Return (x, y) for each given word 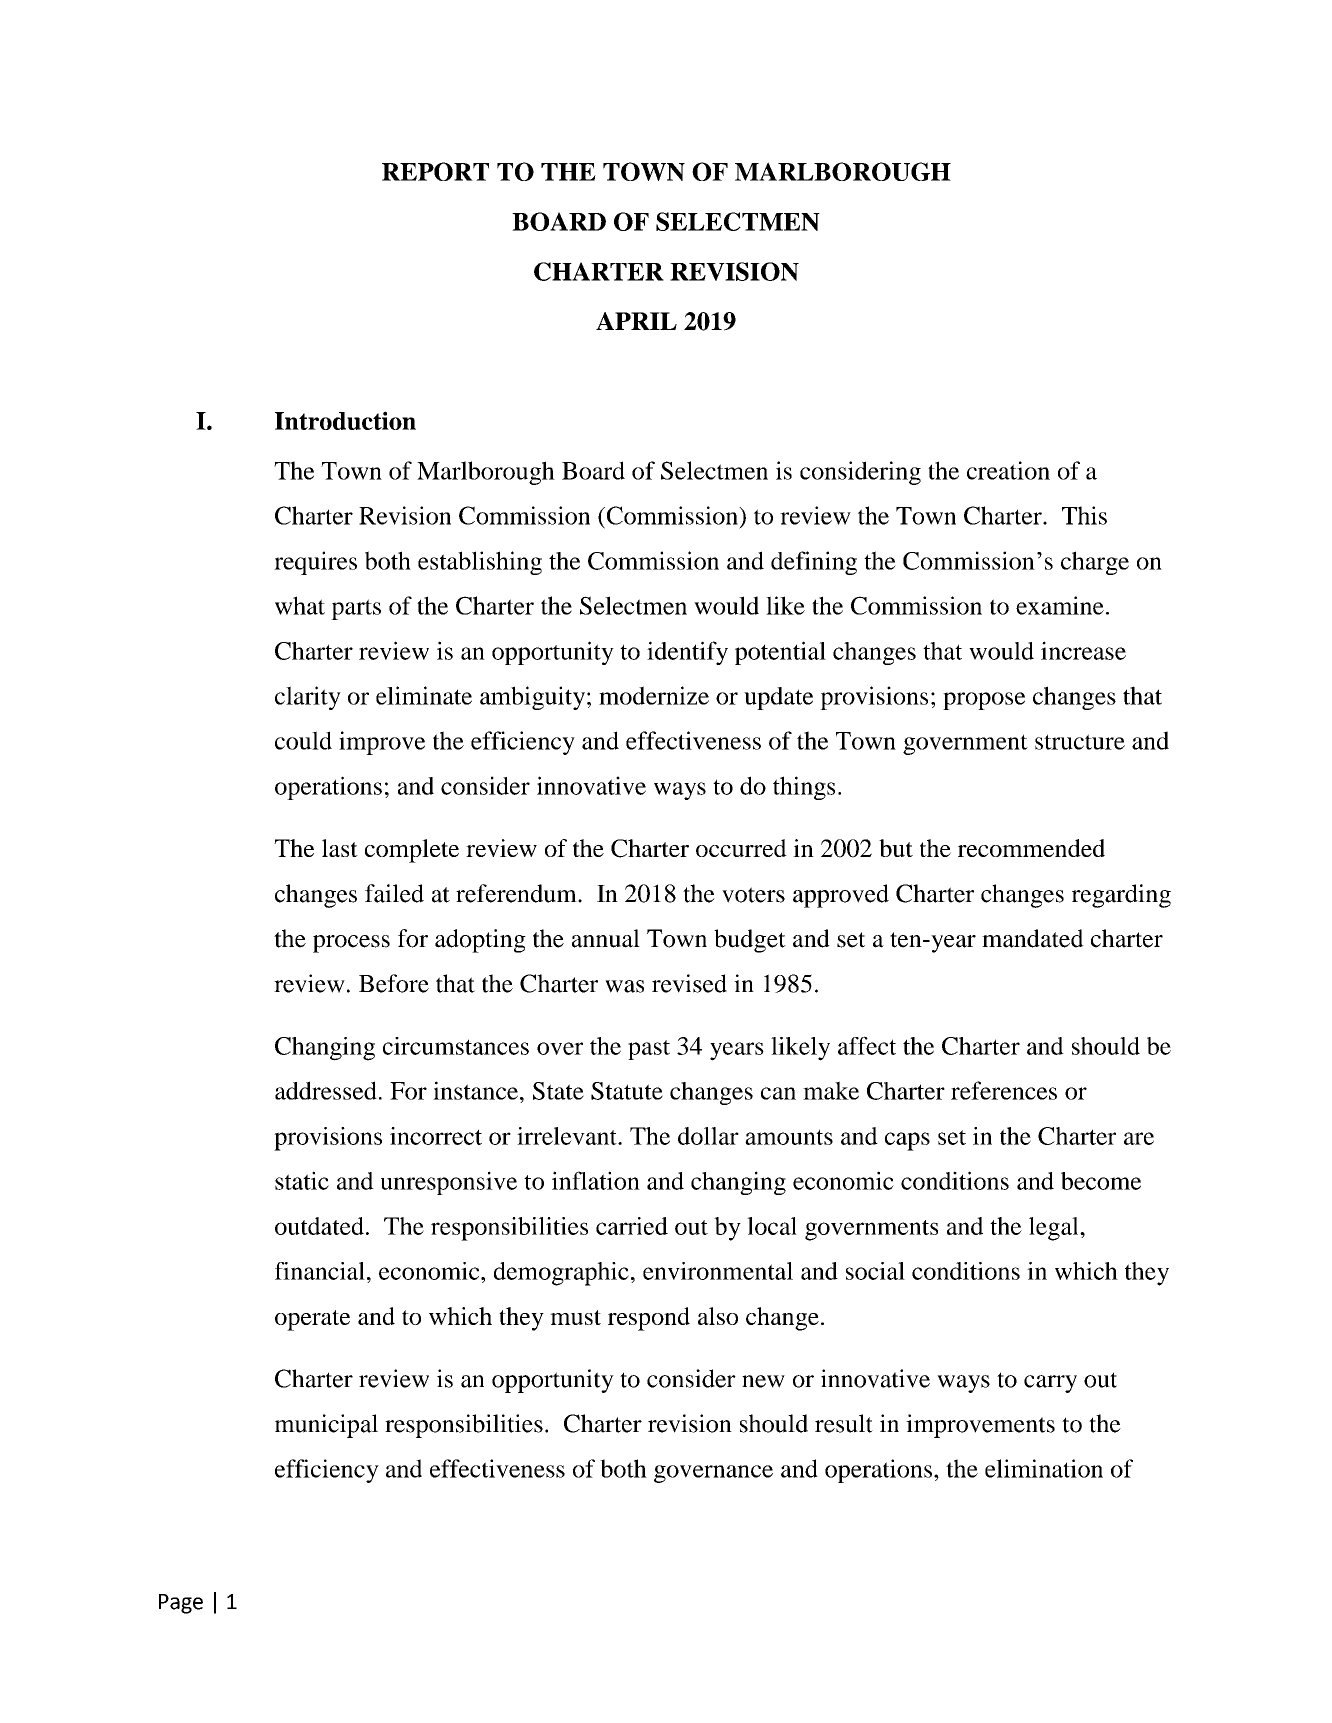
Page (181, 1604)
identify (687, 653)
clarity (308, 698)
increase (1083, 650)
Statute (627, 1091)
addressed (326, 1090)
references (1004, 1090)
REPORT (435, 171)
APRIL (636, 321)
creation (1008, 470)
